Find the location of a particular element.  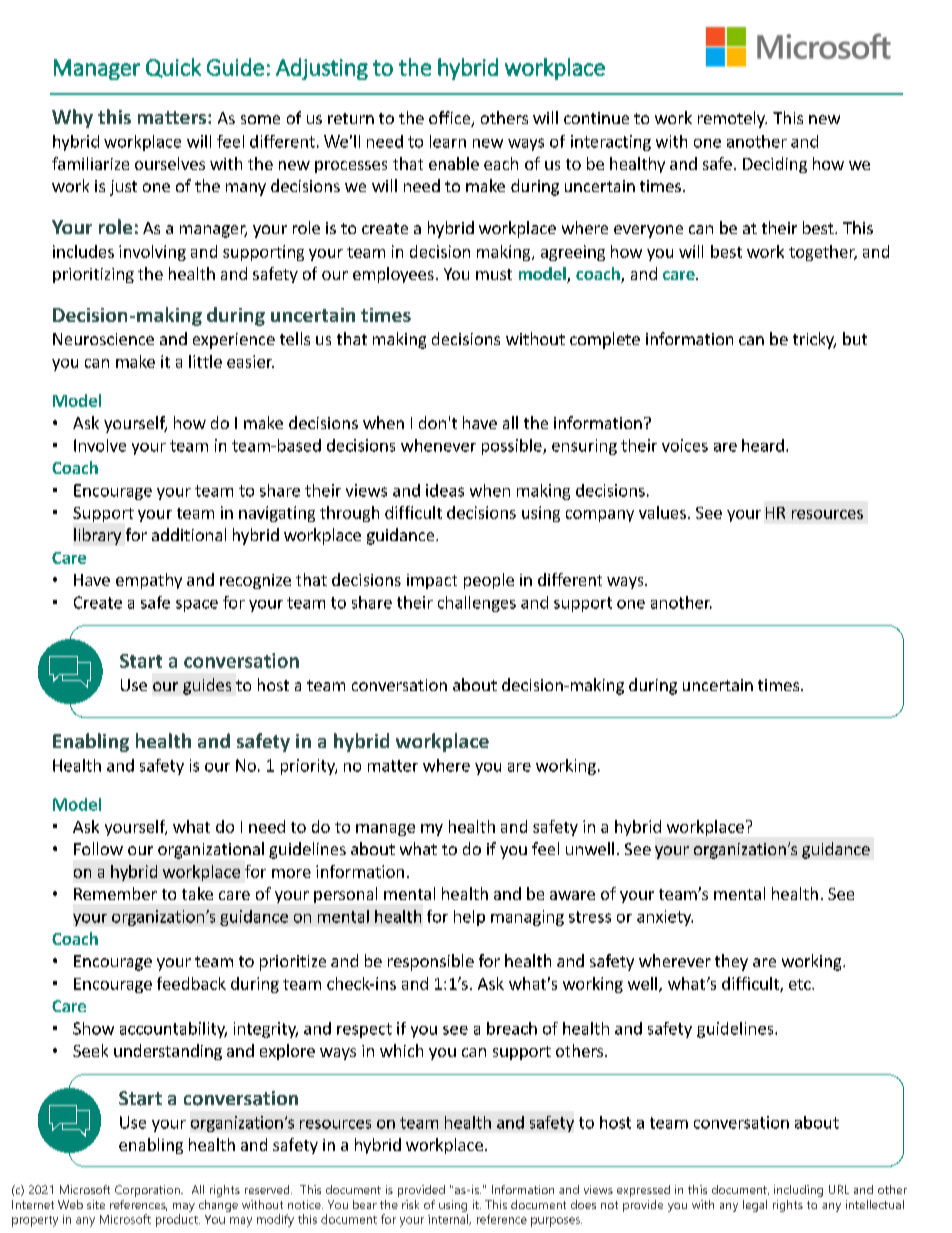

Corporation is located at coordinates (148, 1191).
